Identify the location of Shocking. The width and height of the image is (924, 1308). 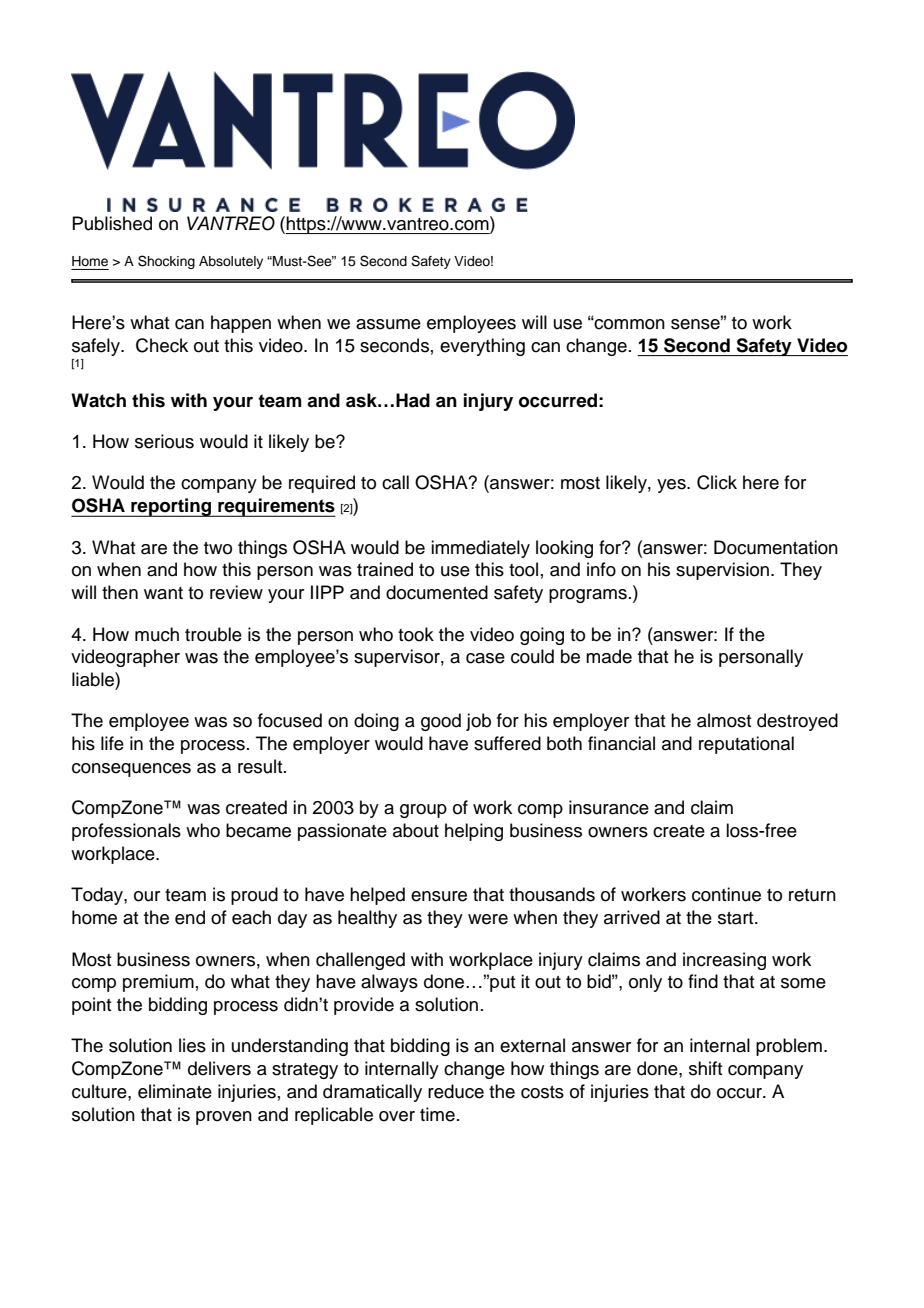
(166, 262).
